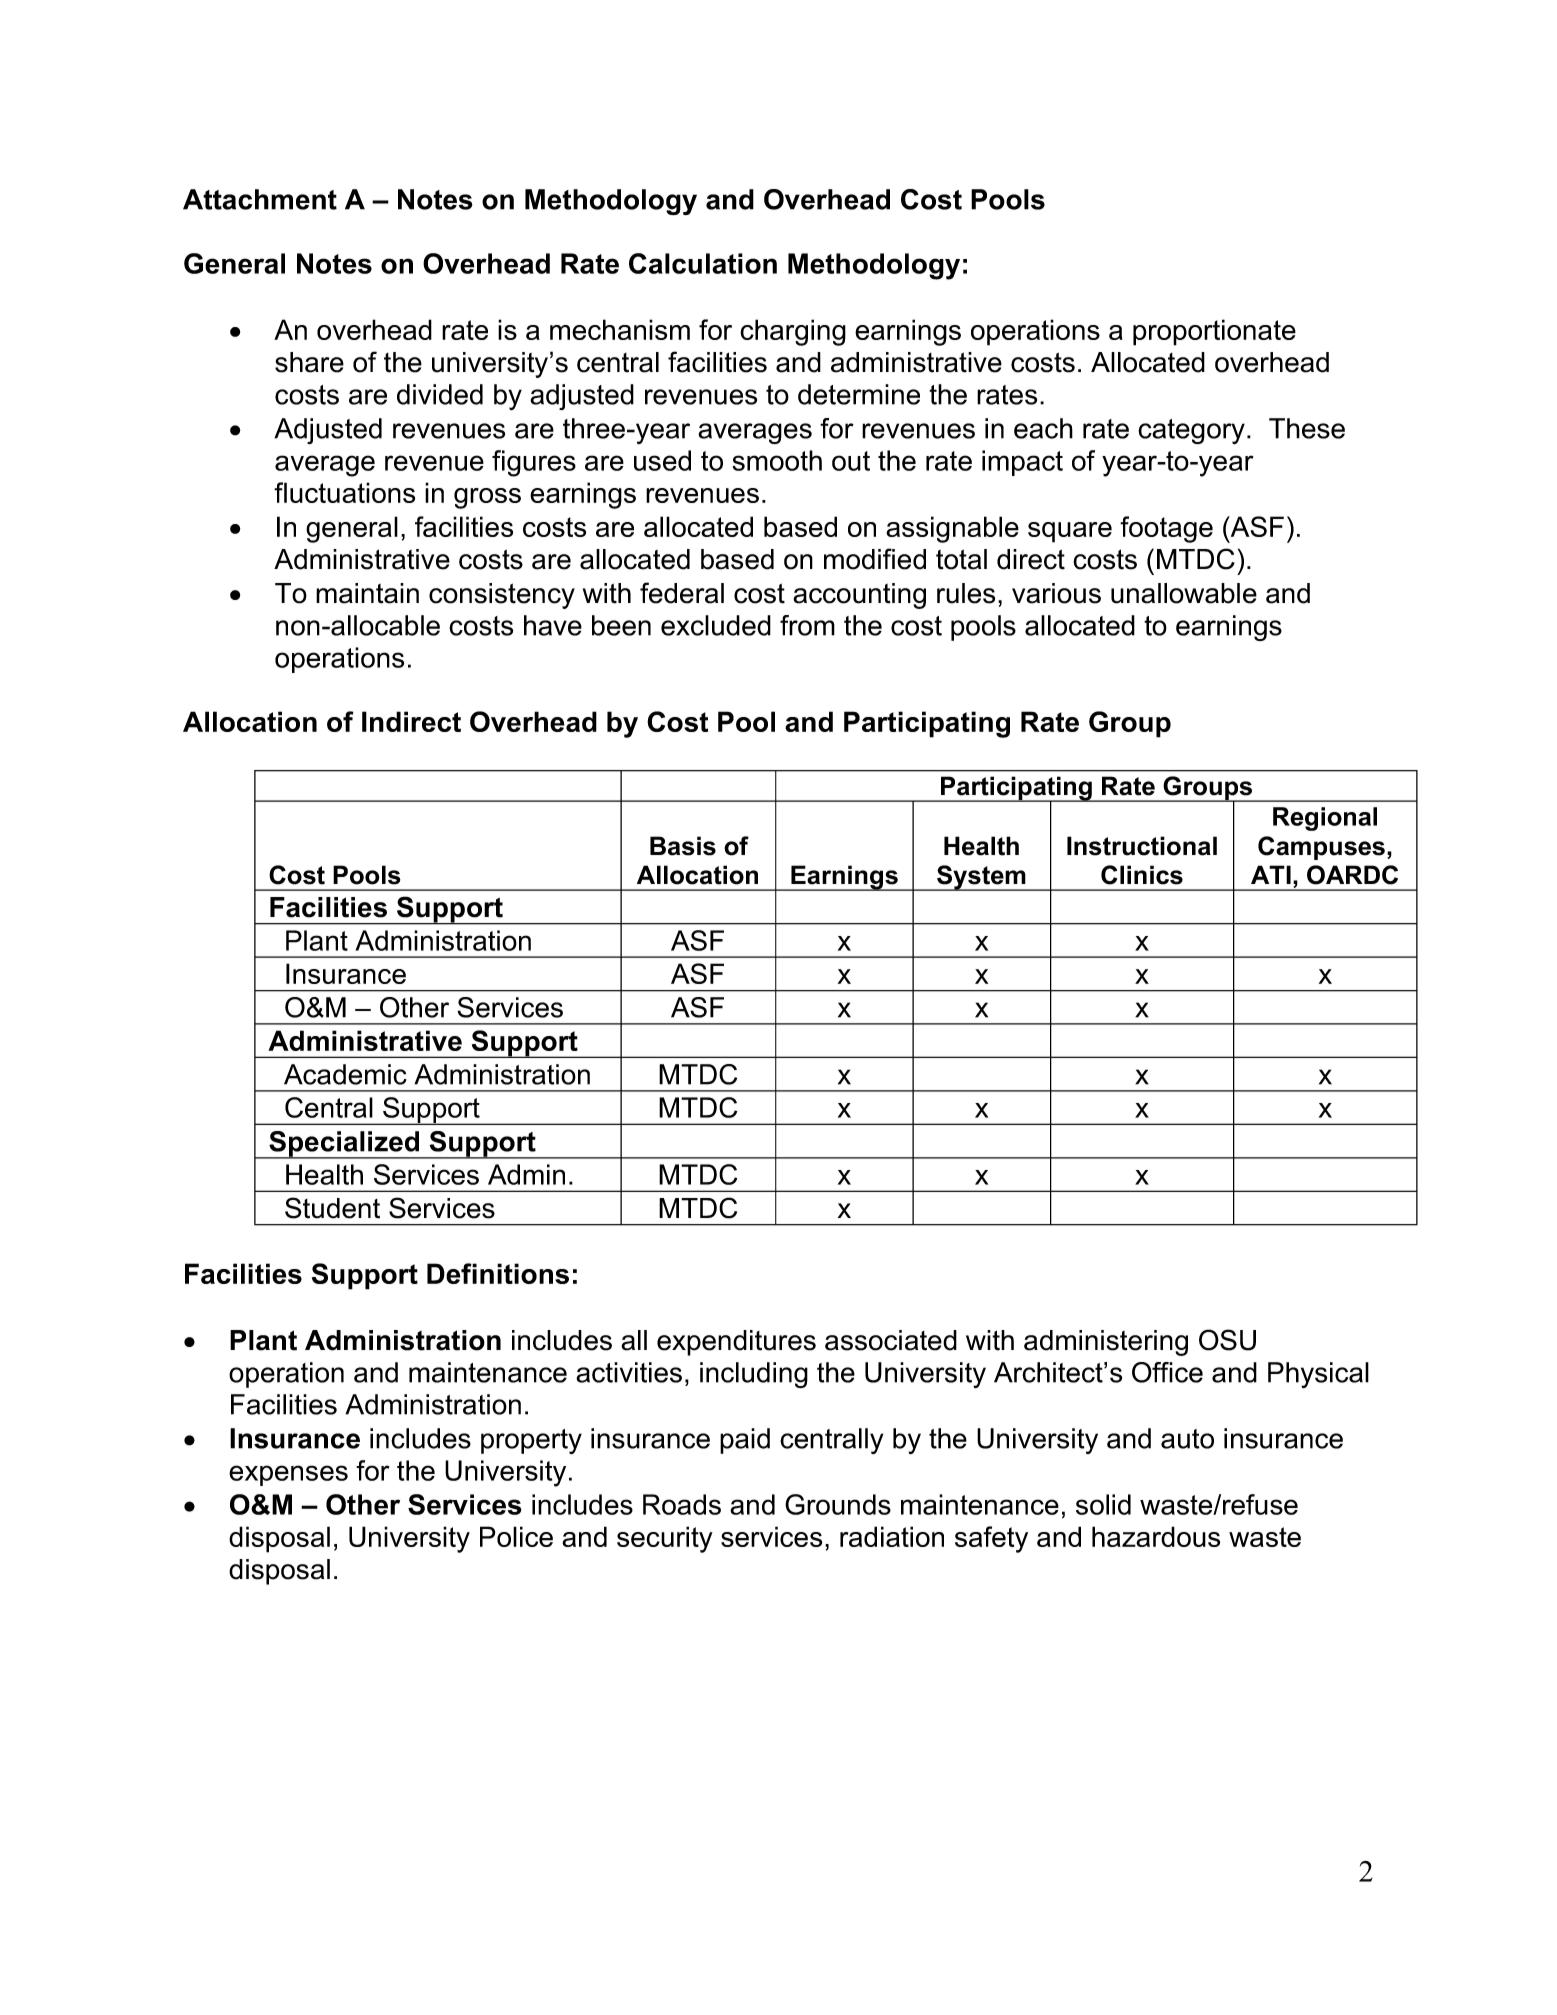  I want to click on Attachment, so click(260, 199).
